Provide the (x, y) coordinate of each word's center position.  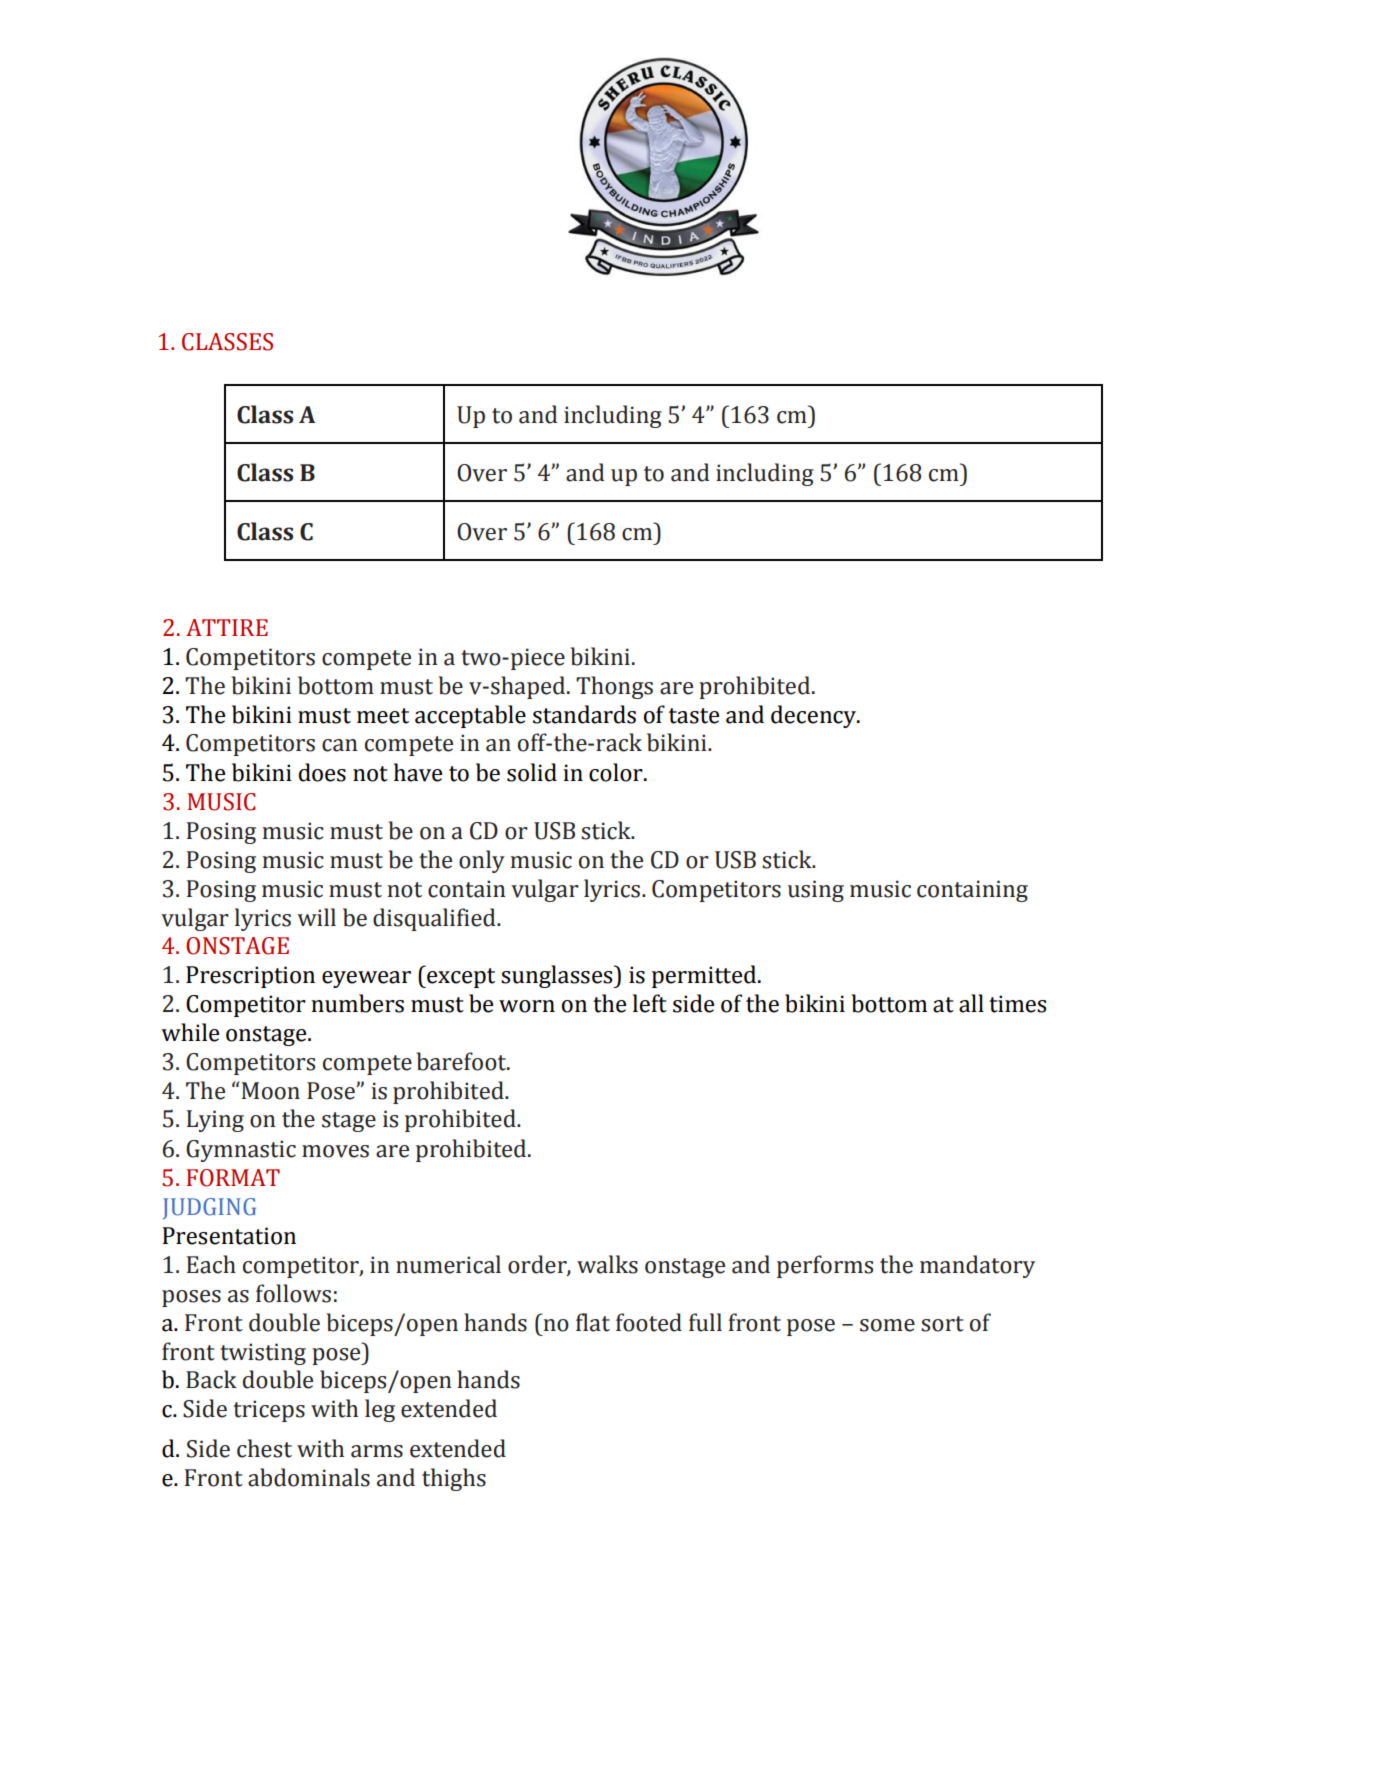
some (887, 1325)
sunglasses (558, 976)
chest (264, 1448)
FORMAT (233, 1178)
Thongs (614, 687)
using (816, 891)
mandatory (977, 1266)
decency (815, 716)
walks (607, 1264)
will (316, 917)
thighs (454, 1479)
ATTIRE (227, 627)
